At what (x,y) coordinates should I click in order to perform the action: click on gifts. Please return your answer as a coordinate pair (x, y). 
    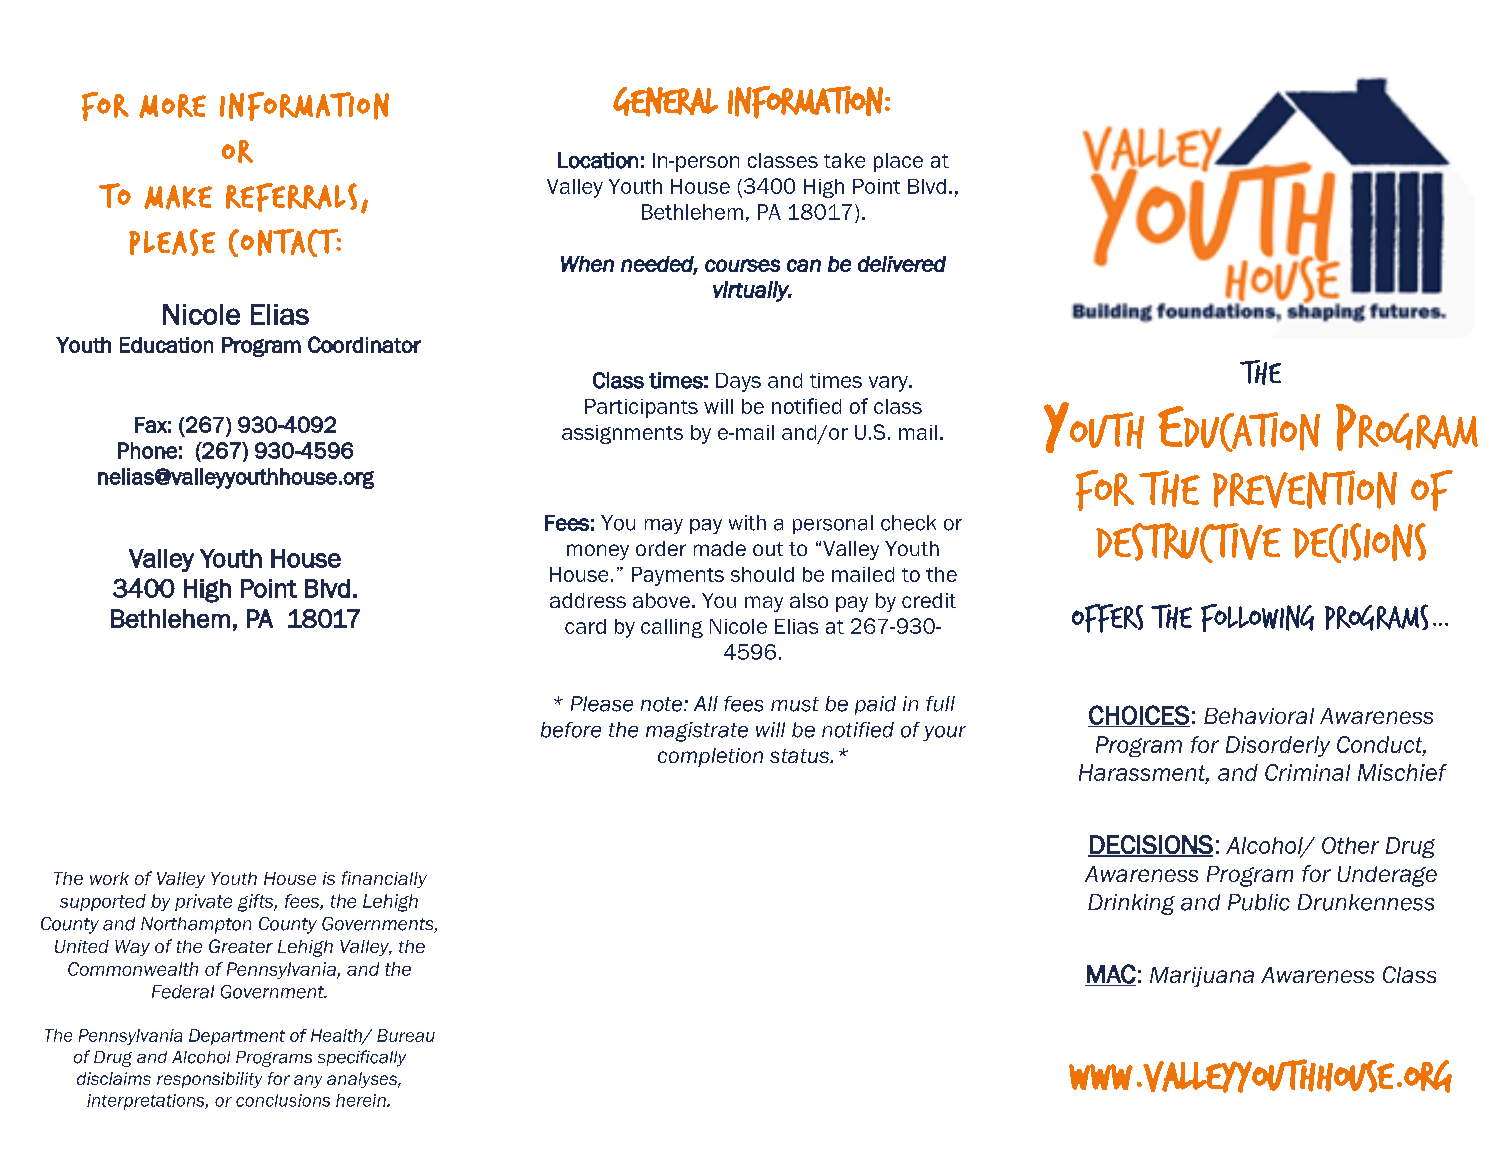
    Looking at the image, I should click on (256, 903).
